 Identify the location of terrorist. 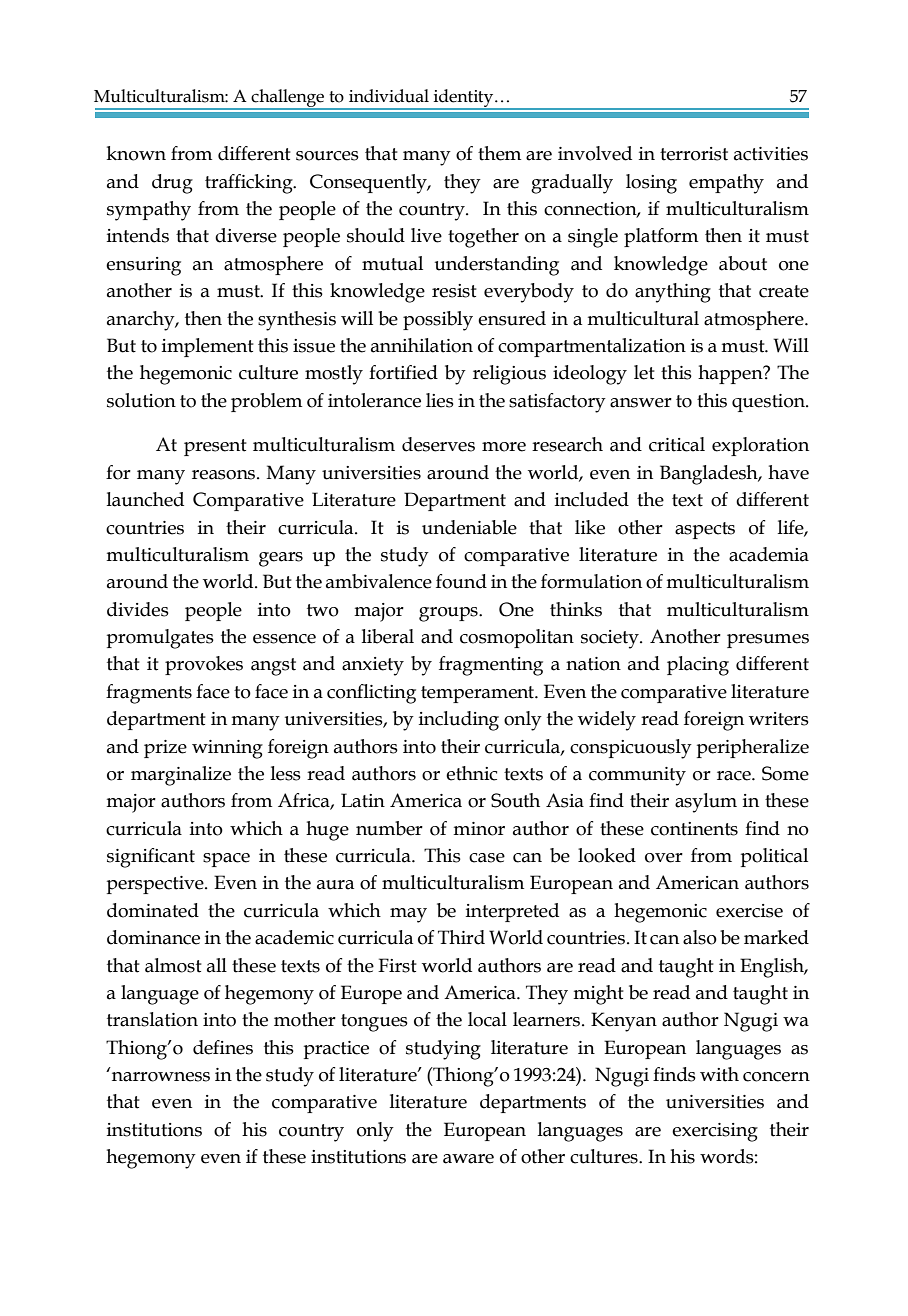
(694, 154).
